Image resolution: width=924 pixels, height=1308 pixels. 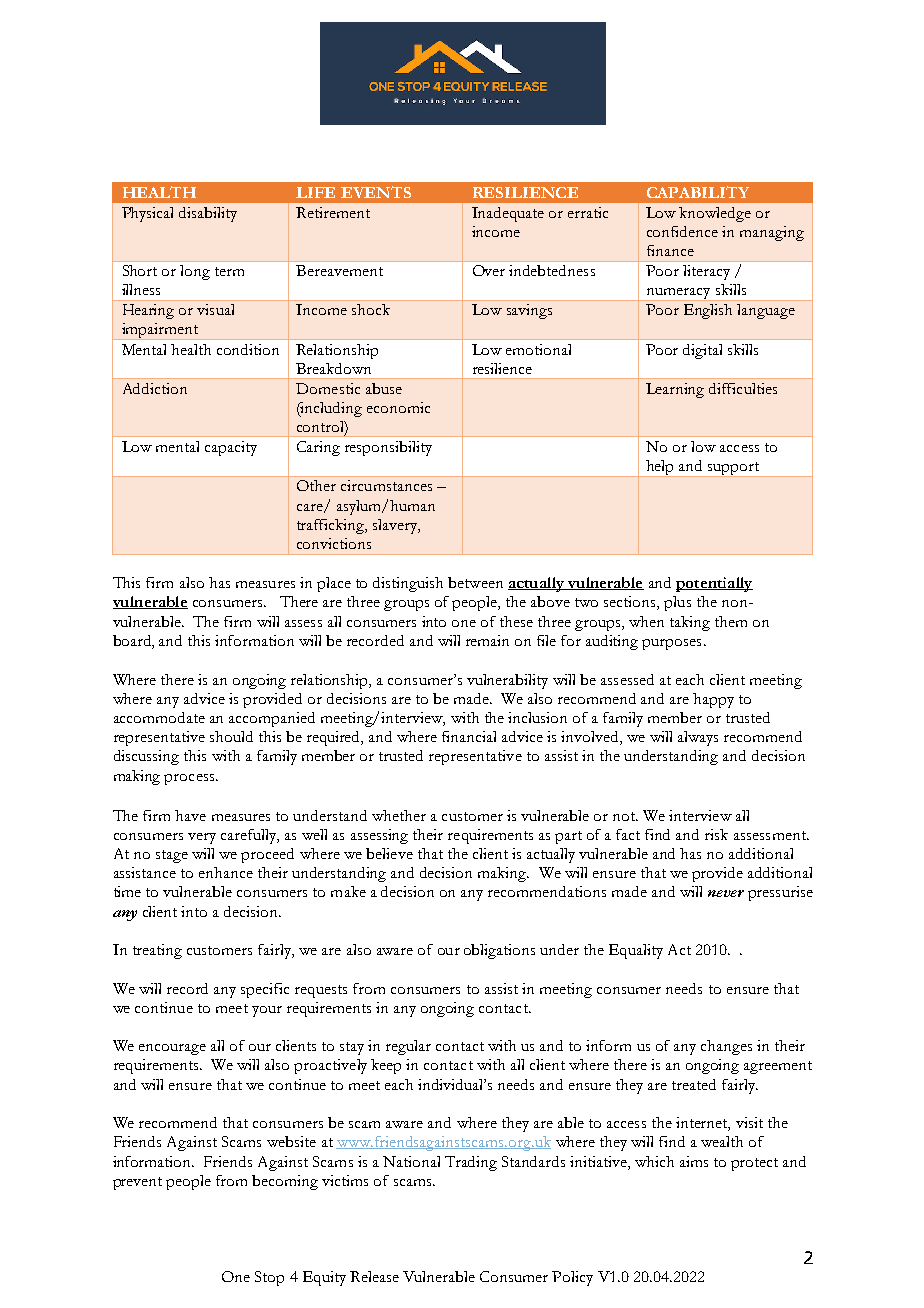 What do you see at coordinates (726, 1047) in the page?
I see `changes` at bounding box center [726, 1047].
